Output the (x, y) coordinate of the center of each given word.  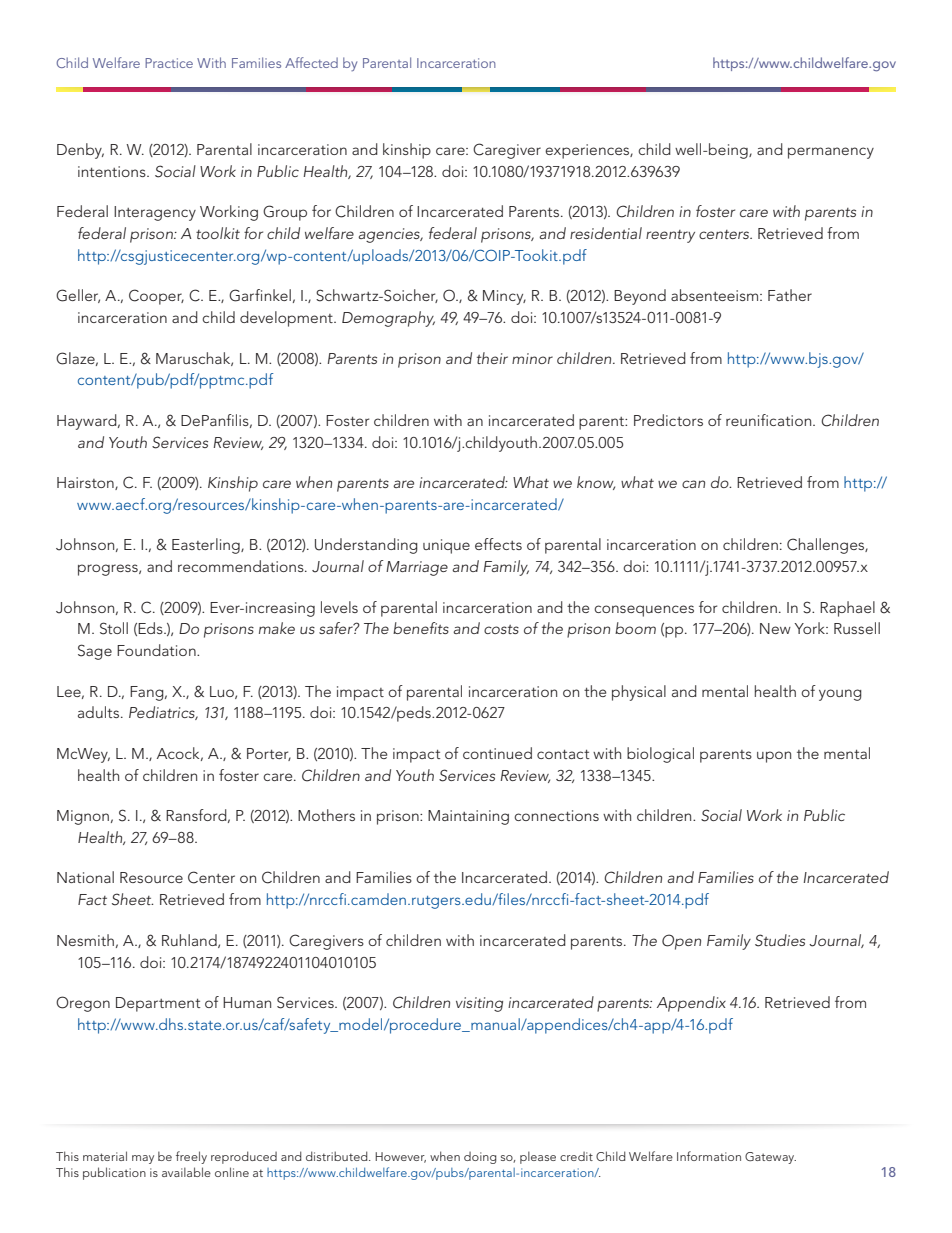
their (492, 358)
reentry (670, 236)
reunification (770, 420)
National (85, 877)
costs (501, 629)
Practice (169, 63)
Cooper (156, 297)
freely (191, 1157)
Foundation (157, 650)
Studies (780, 940)
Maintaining (468, 817)
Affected (311, 62)
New (775, 628)
